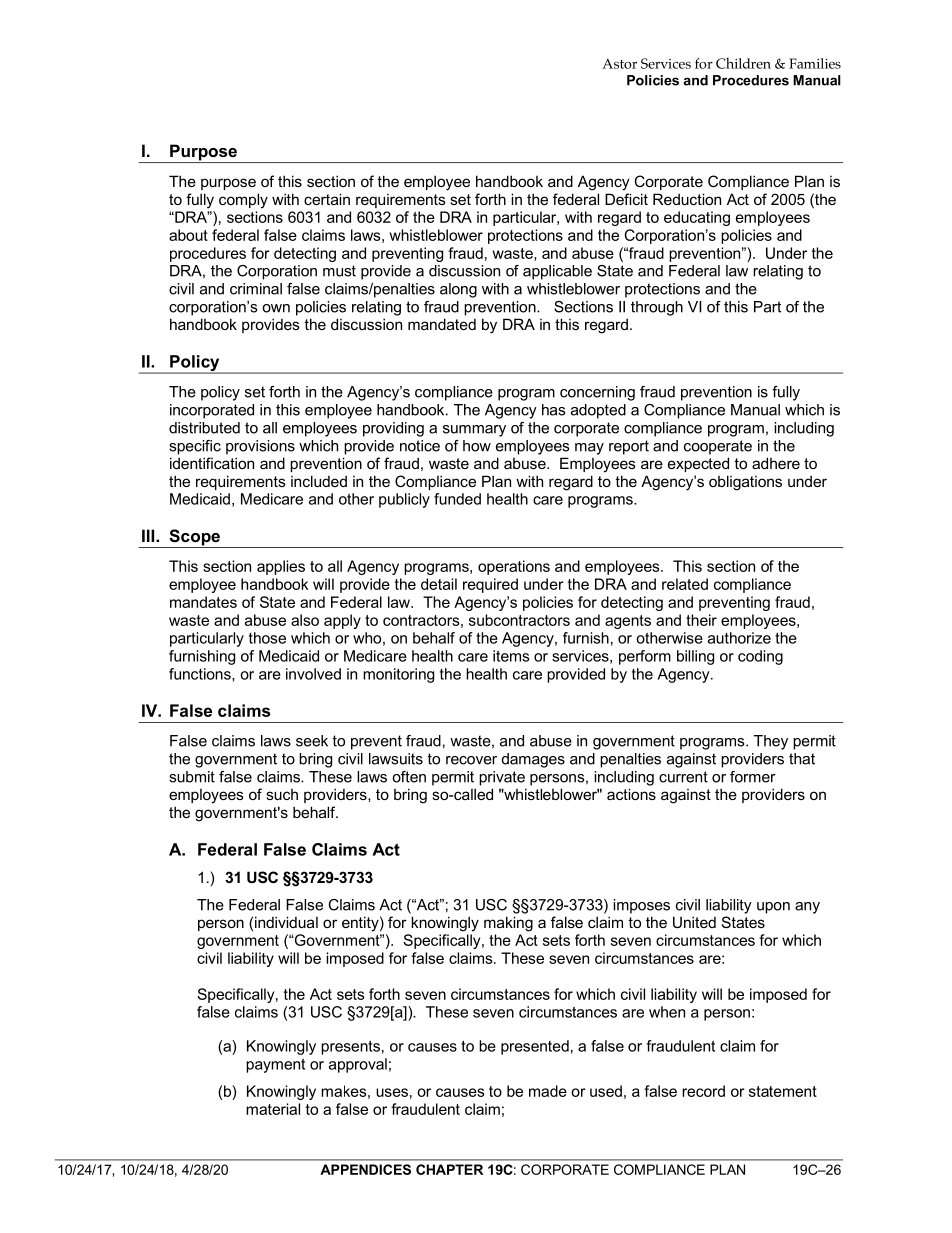 This document has width=952, height=1233. I want to click on cooperate, so click(718, 447).
